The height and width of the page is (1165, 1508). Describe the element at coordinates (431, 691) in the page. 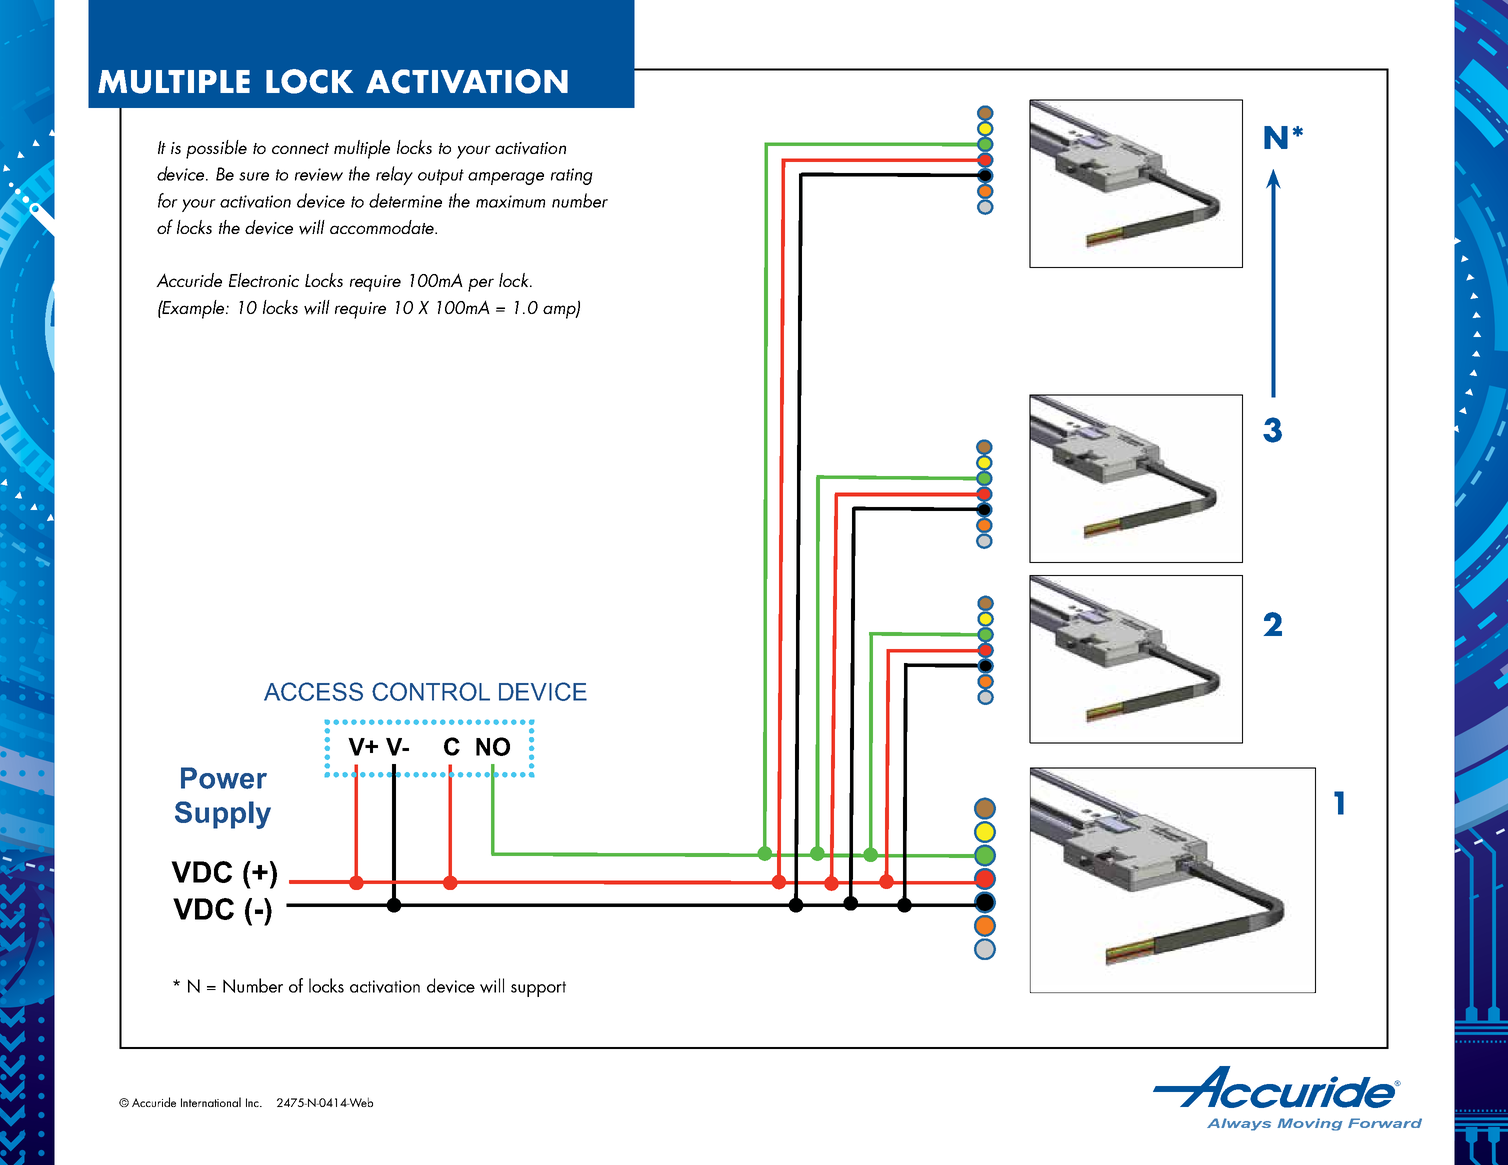

I see `CONTROL` at that location.
